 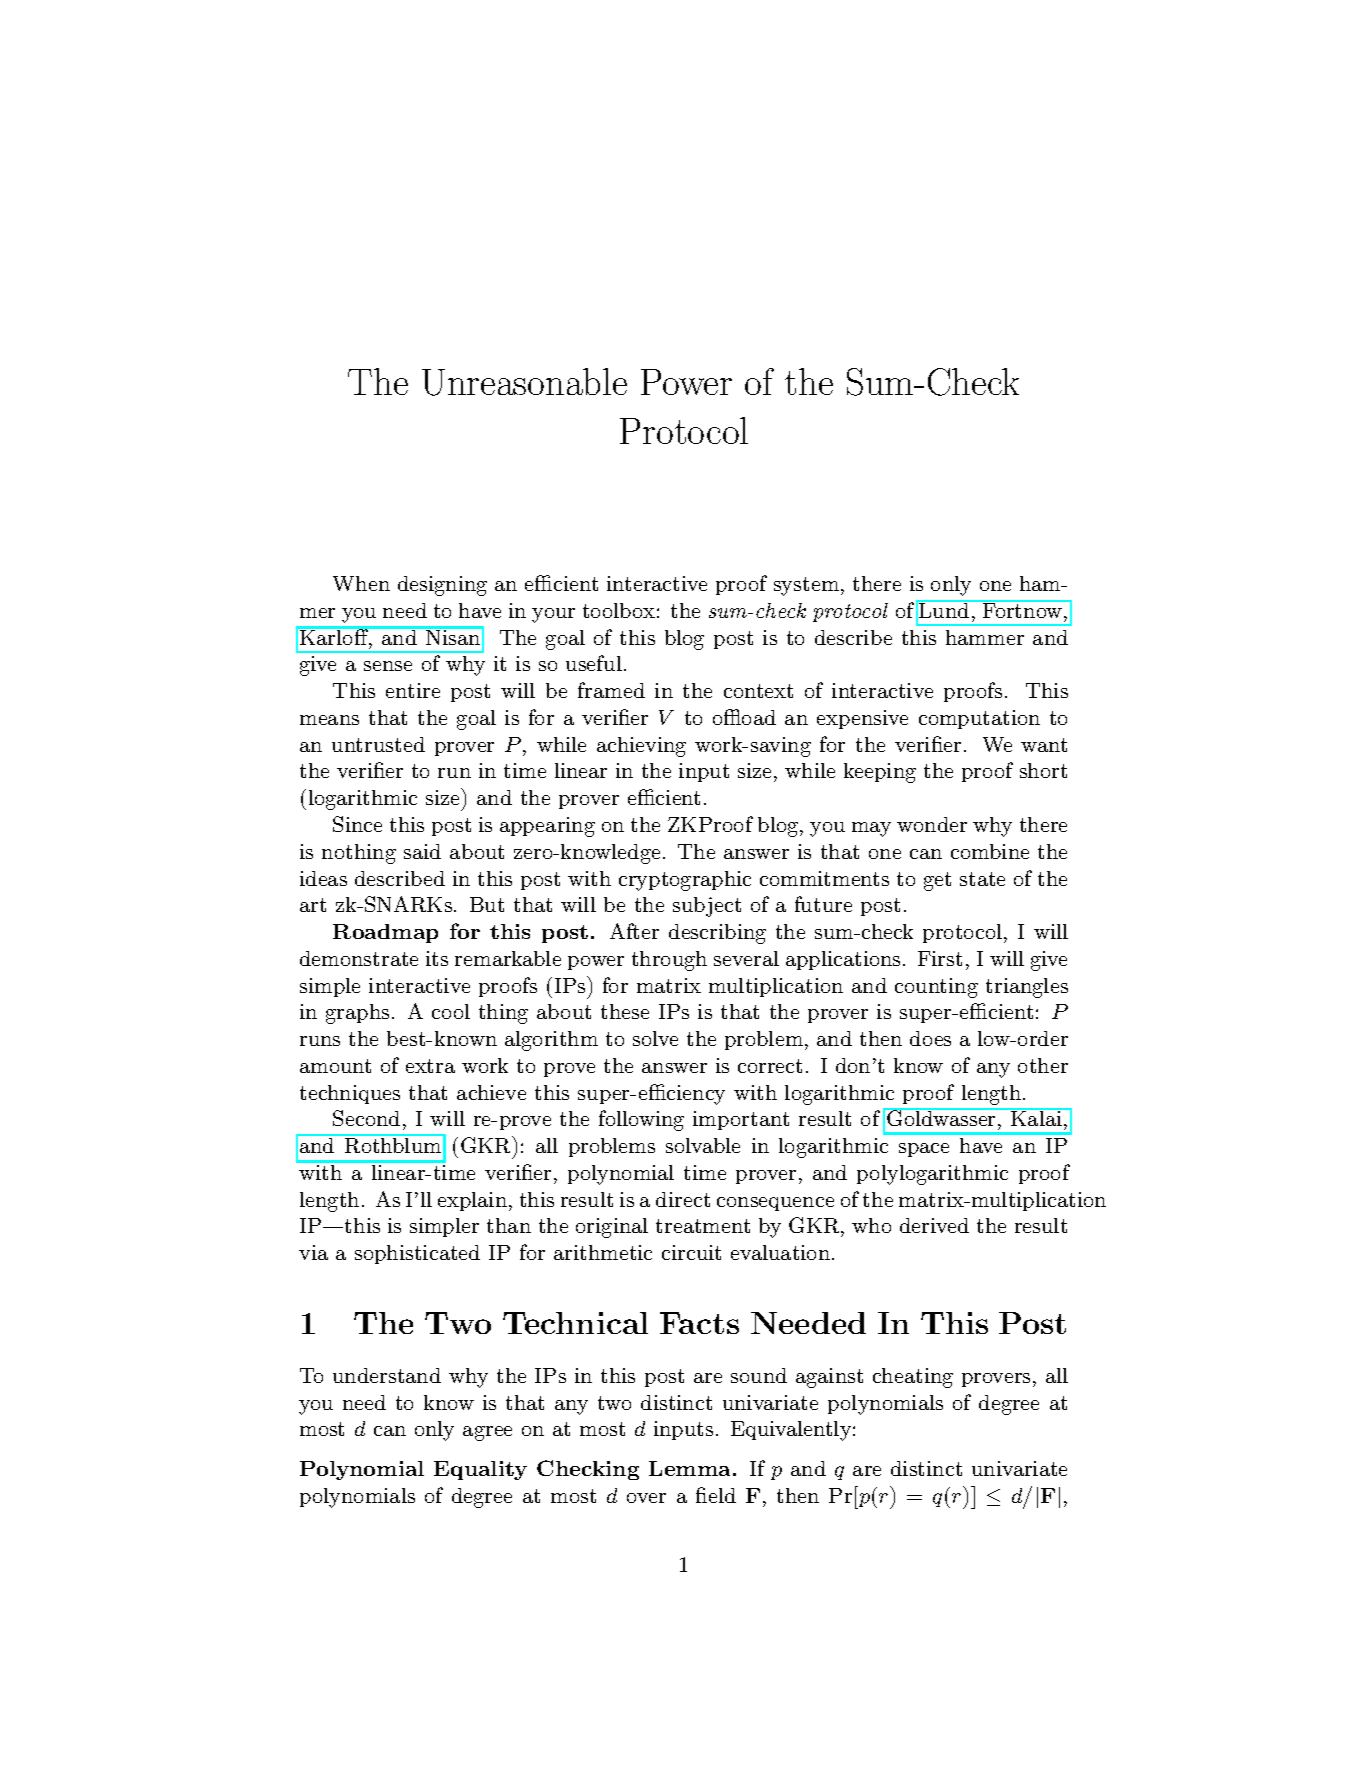 I want to click on Equality, so click(x=480, y=1470).
